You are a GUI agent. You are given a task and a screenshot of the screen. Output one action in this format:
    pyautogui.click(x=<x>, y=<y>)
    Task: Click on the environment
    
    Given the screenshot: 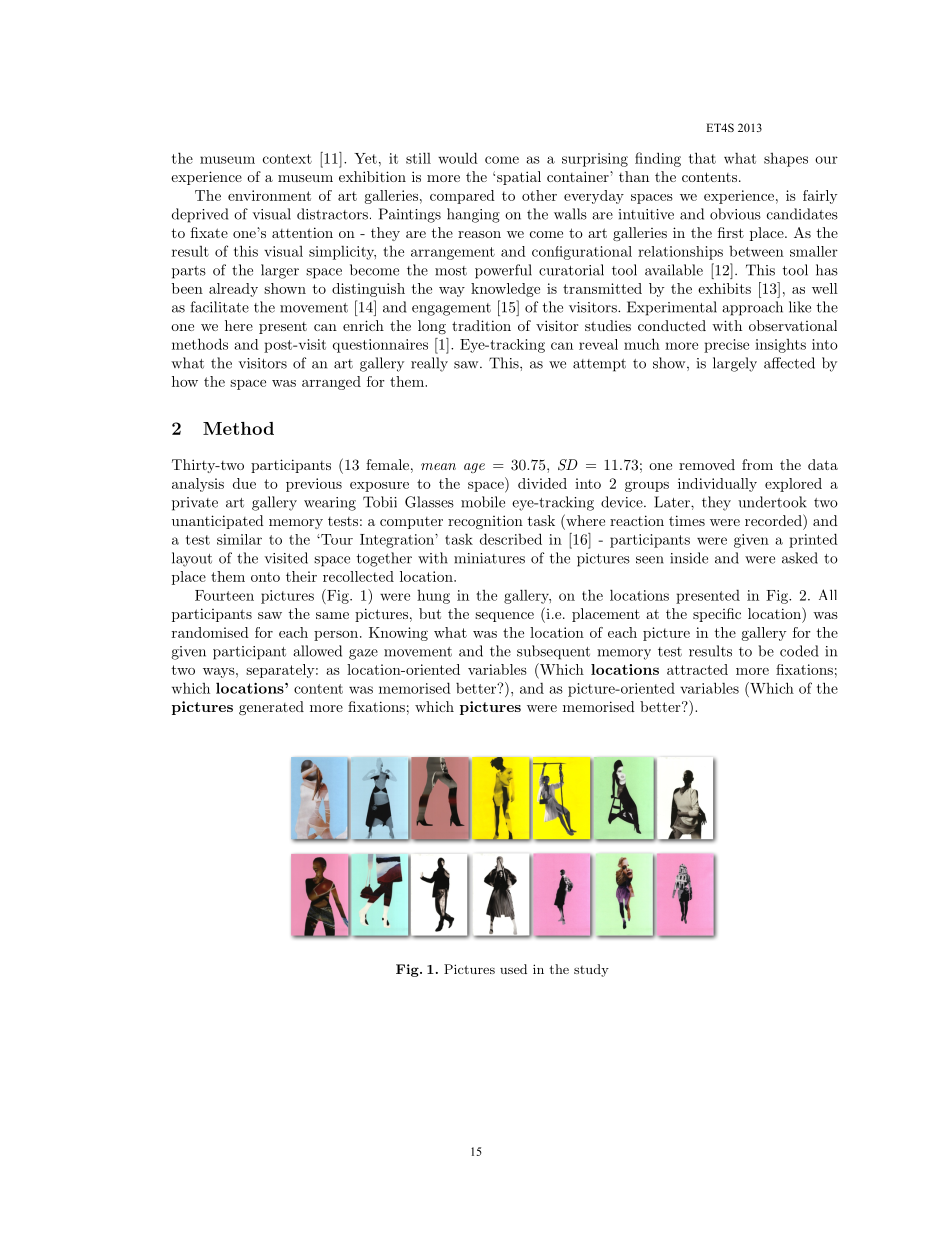 What is the action you would take?
    pyautogui.click(x=269, y=195)
